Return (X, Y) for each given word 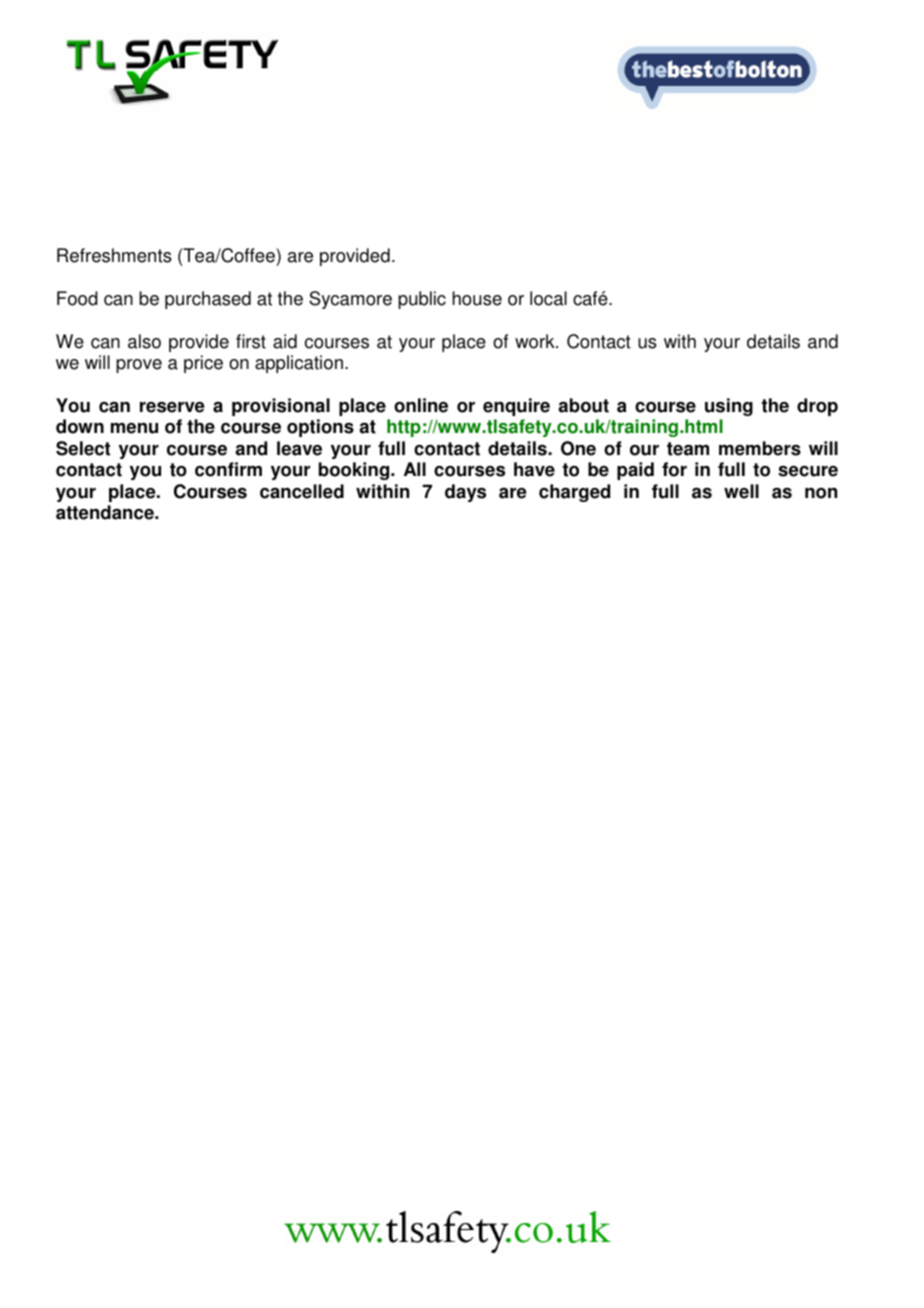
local (548, 298)
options (320, 428)
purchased (208, 300)
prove (139, 366)
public (422, 300)
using (729, 407)
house (477, 298)
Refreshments (114, 255)
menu (134, 428)
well (741, 491)
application (299, 364)
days (465, 493)
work (536, 341)
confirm (228, 469)
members (760, 448)
